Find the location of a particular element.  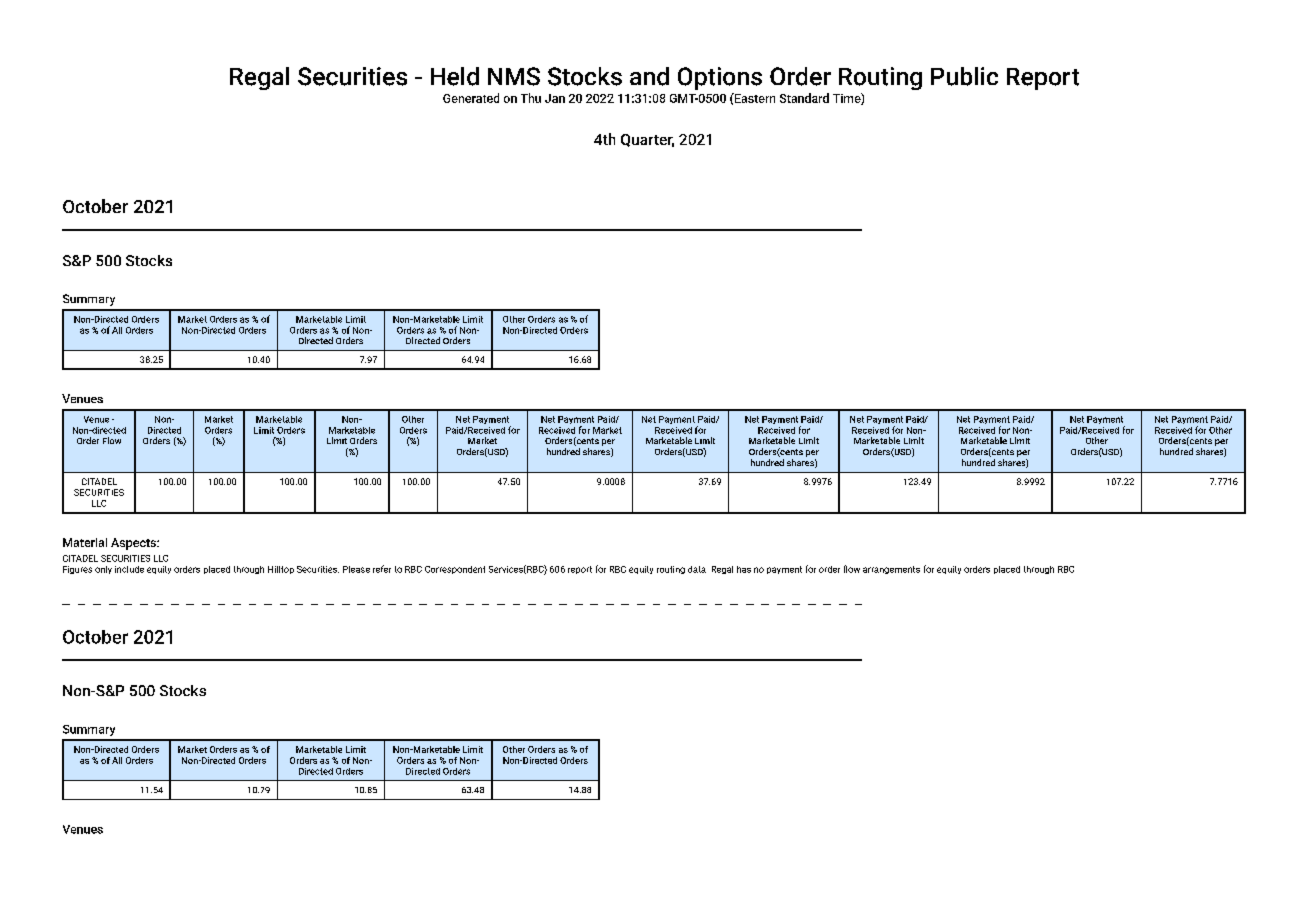

Standard is located at coordinates (804, 98).
